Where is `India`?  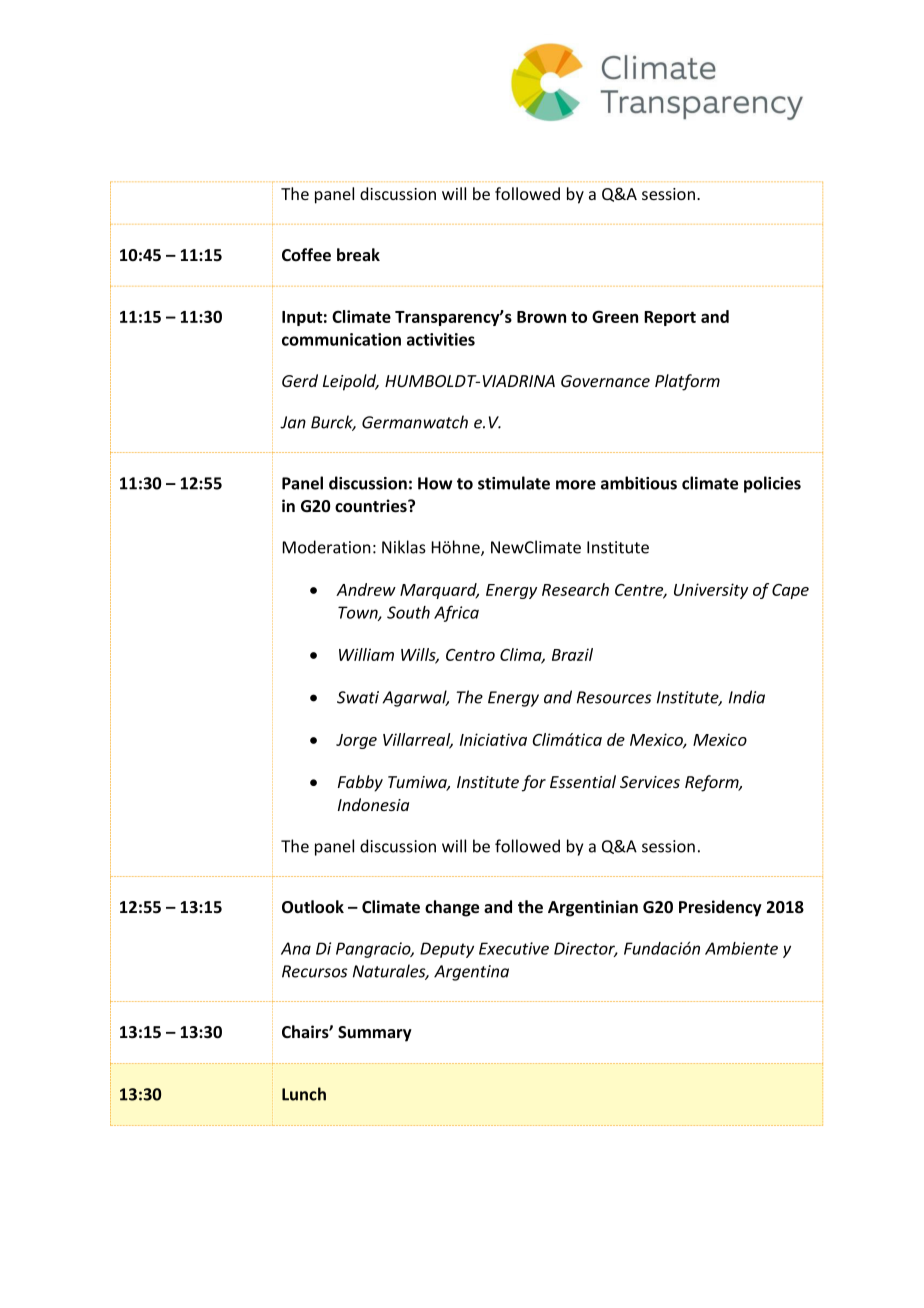
India is located at coordinates (747, 697).
